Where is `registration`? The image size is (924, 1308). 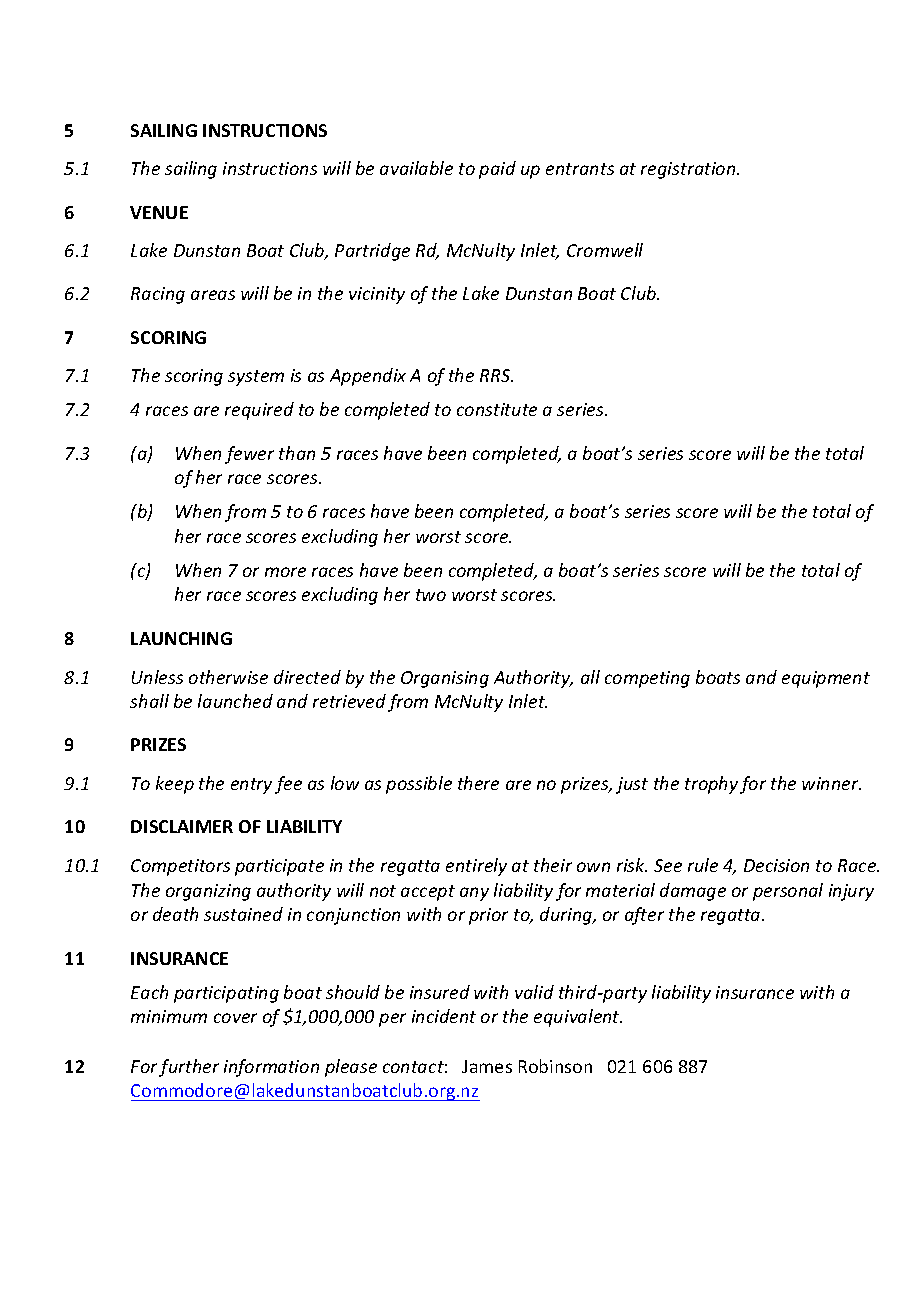 registration is located at coordinates (689, 170).
